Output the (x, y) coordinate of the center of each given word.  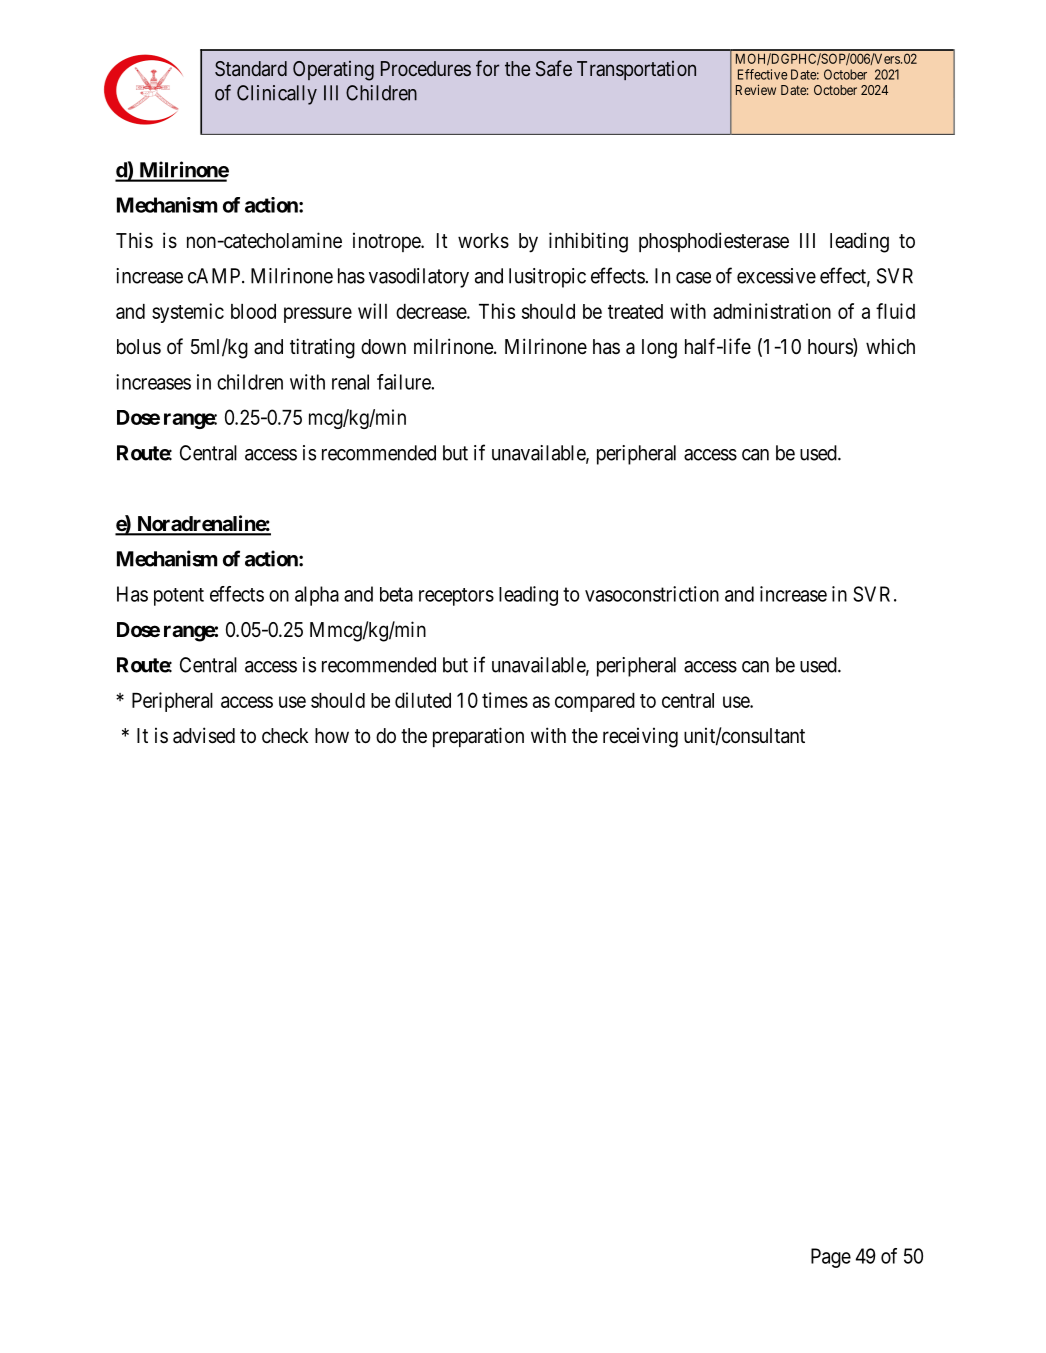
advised (204, 735)
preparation (478, 737)
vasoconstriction (652, 594)
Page (831, 1258)
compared (595, 702)
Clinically (277, 95)
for (487, 68)
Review (756, 90)
